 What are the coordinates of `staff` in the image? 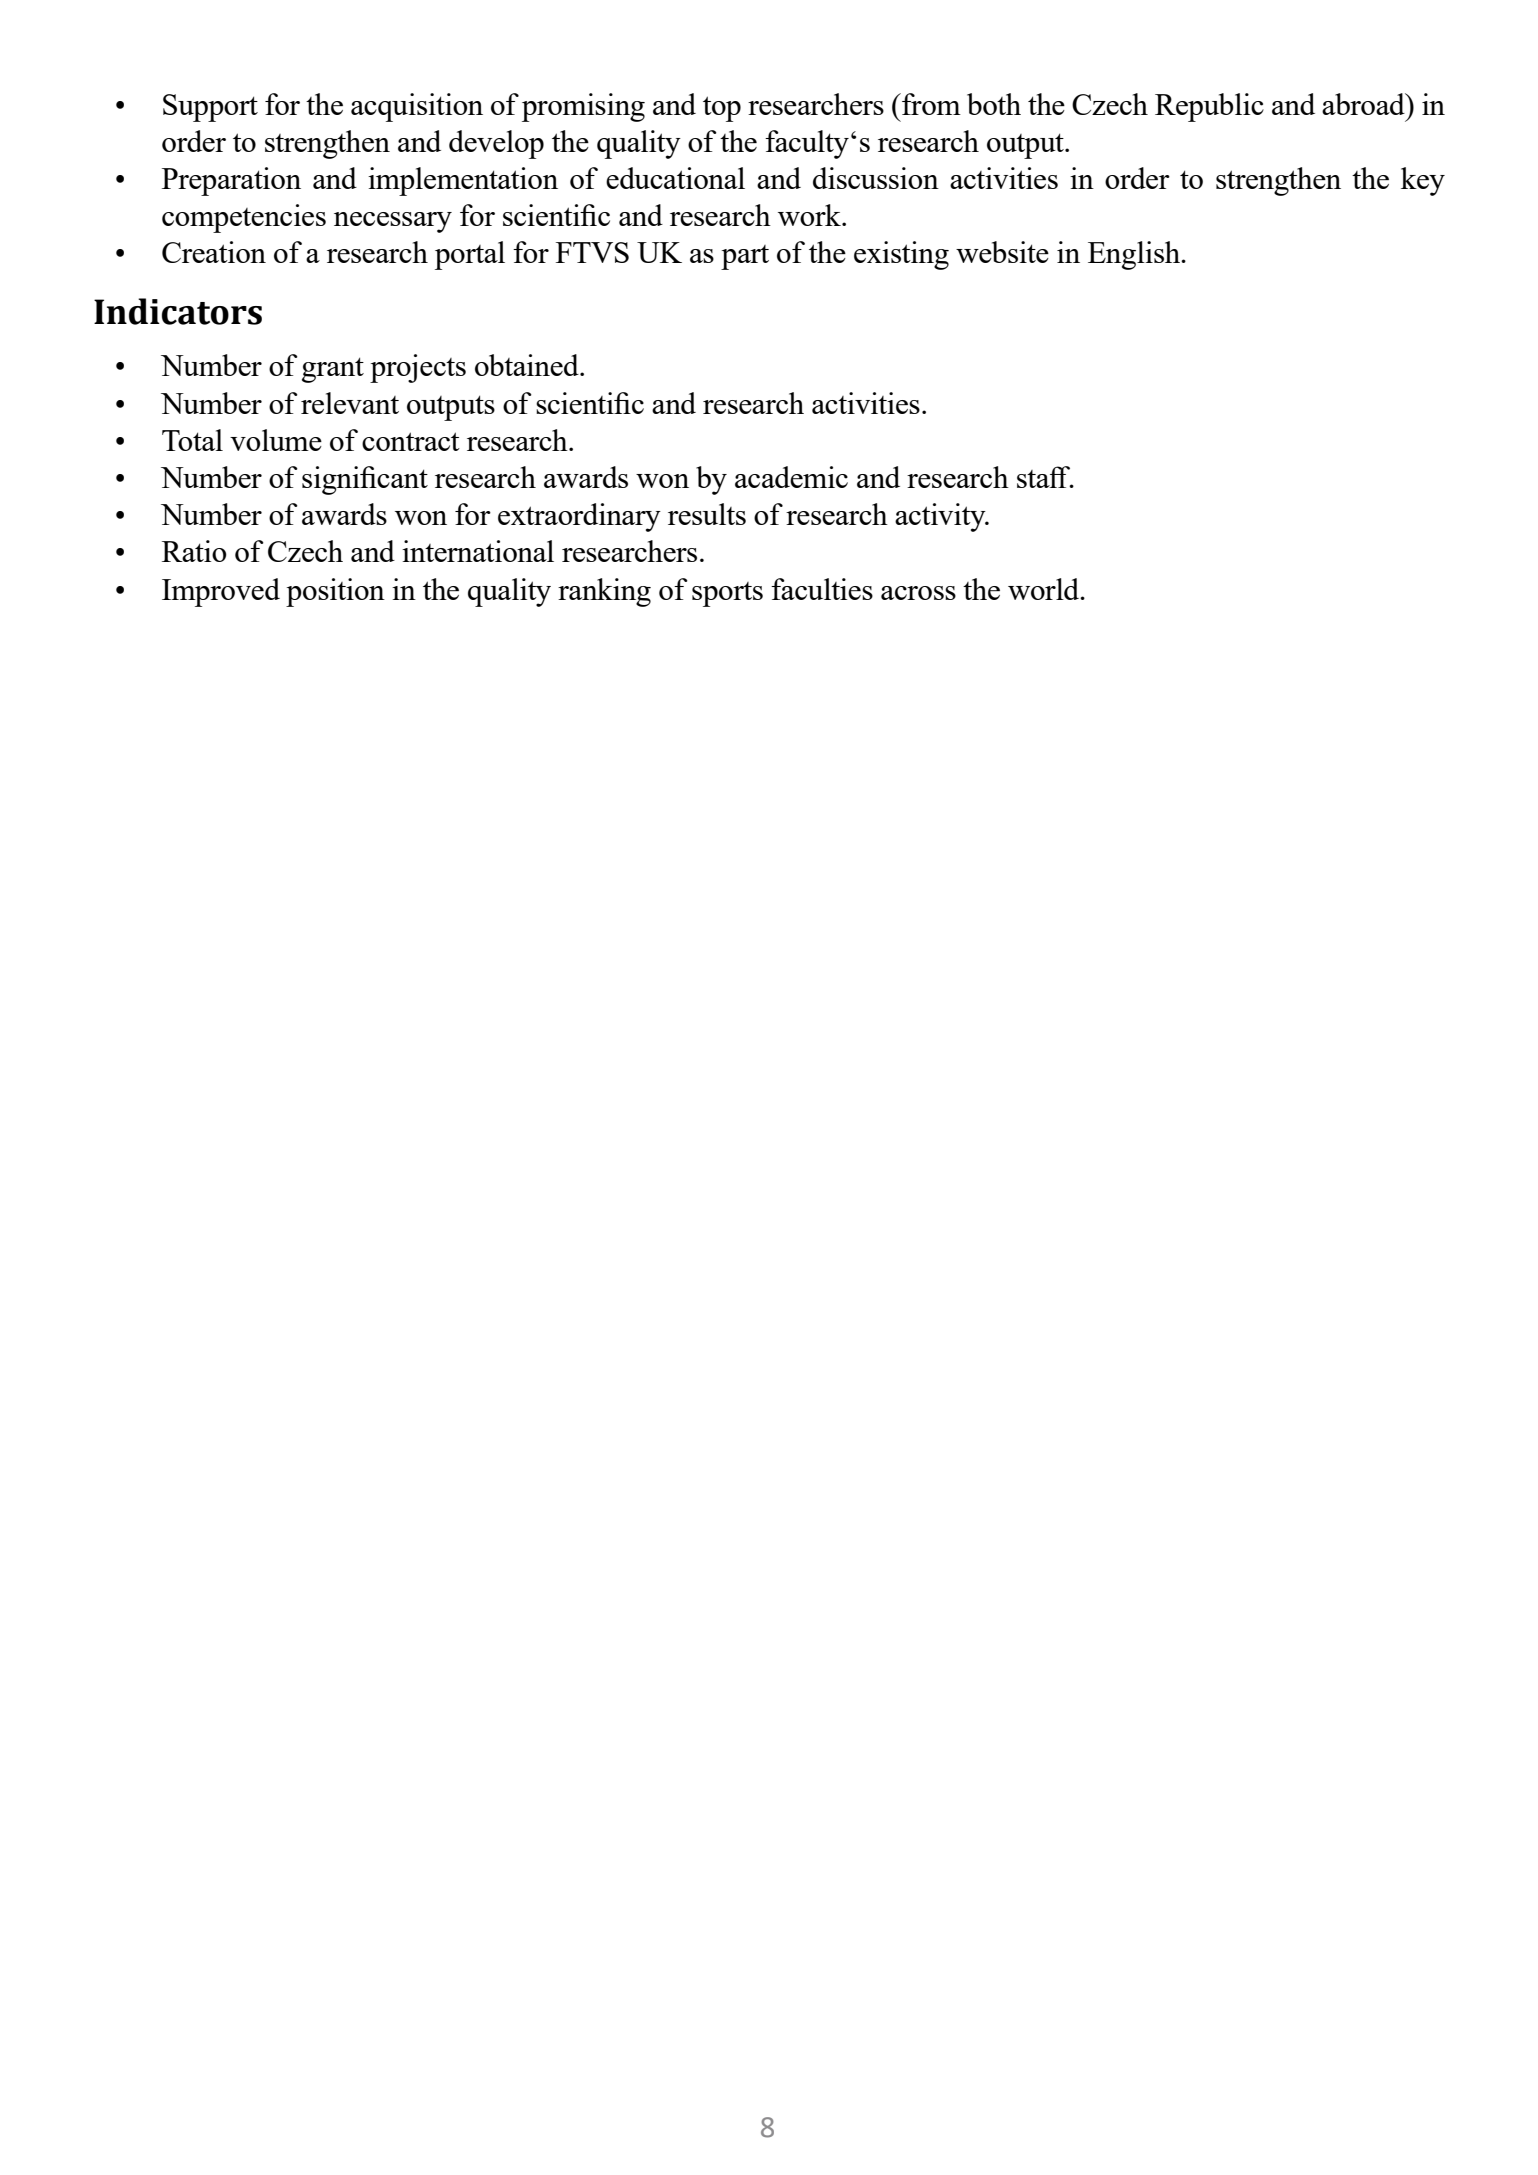 It's located at (1045, 477).
